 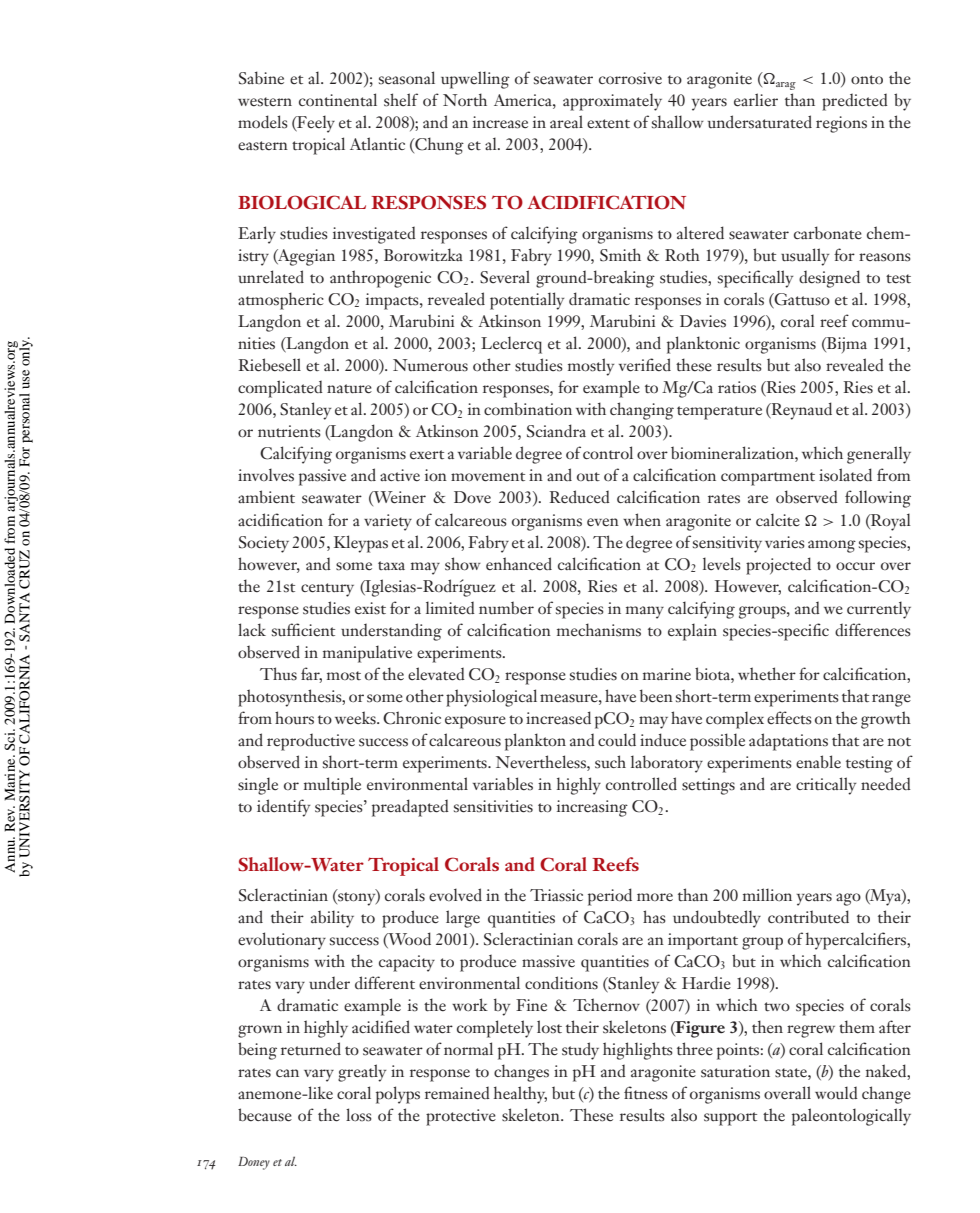 I want to click on loss, so click(x=359, y=1115).
